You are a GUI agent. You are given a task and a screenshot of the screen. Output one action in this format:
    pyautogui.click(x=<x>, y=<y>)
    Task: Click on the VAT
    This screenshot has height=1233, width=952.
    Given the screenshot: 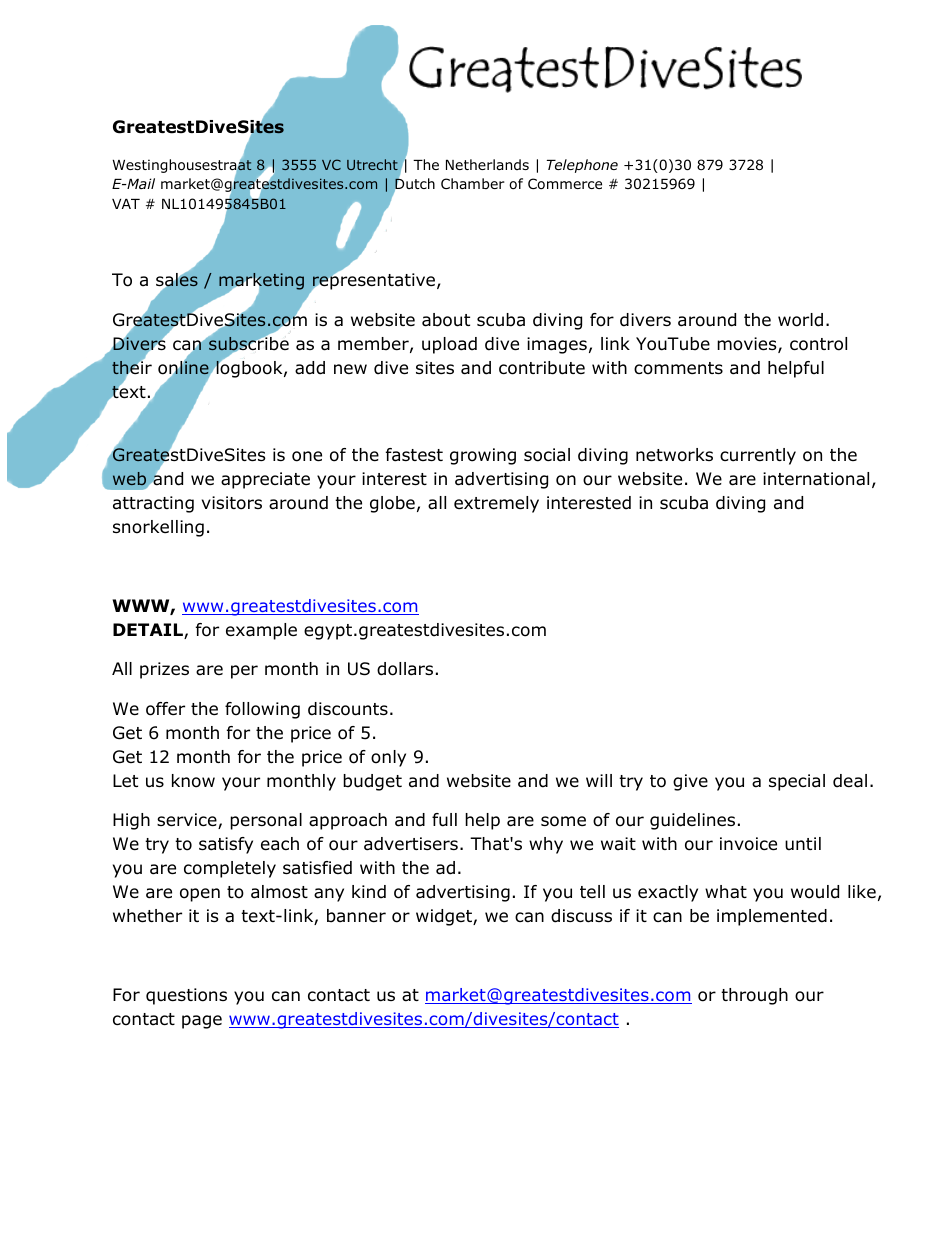 What is the action you would take?
    pyautogui.click(x=126, y=204)
